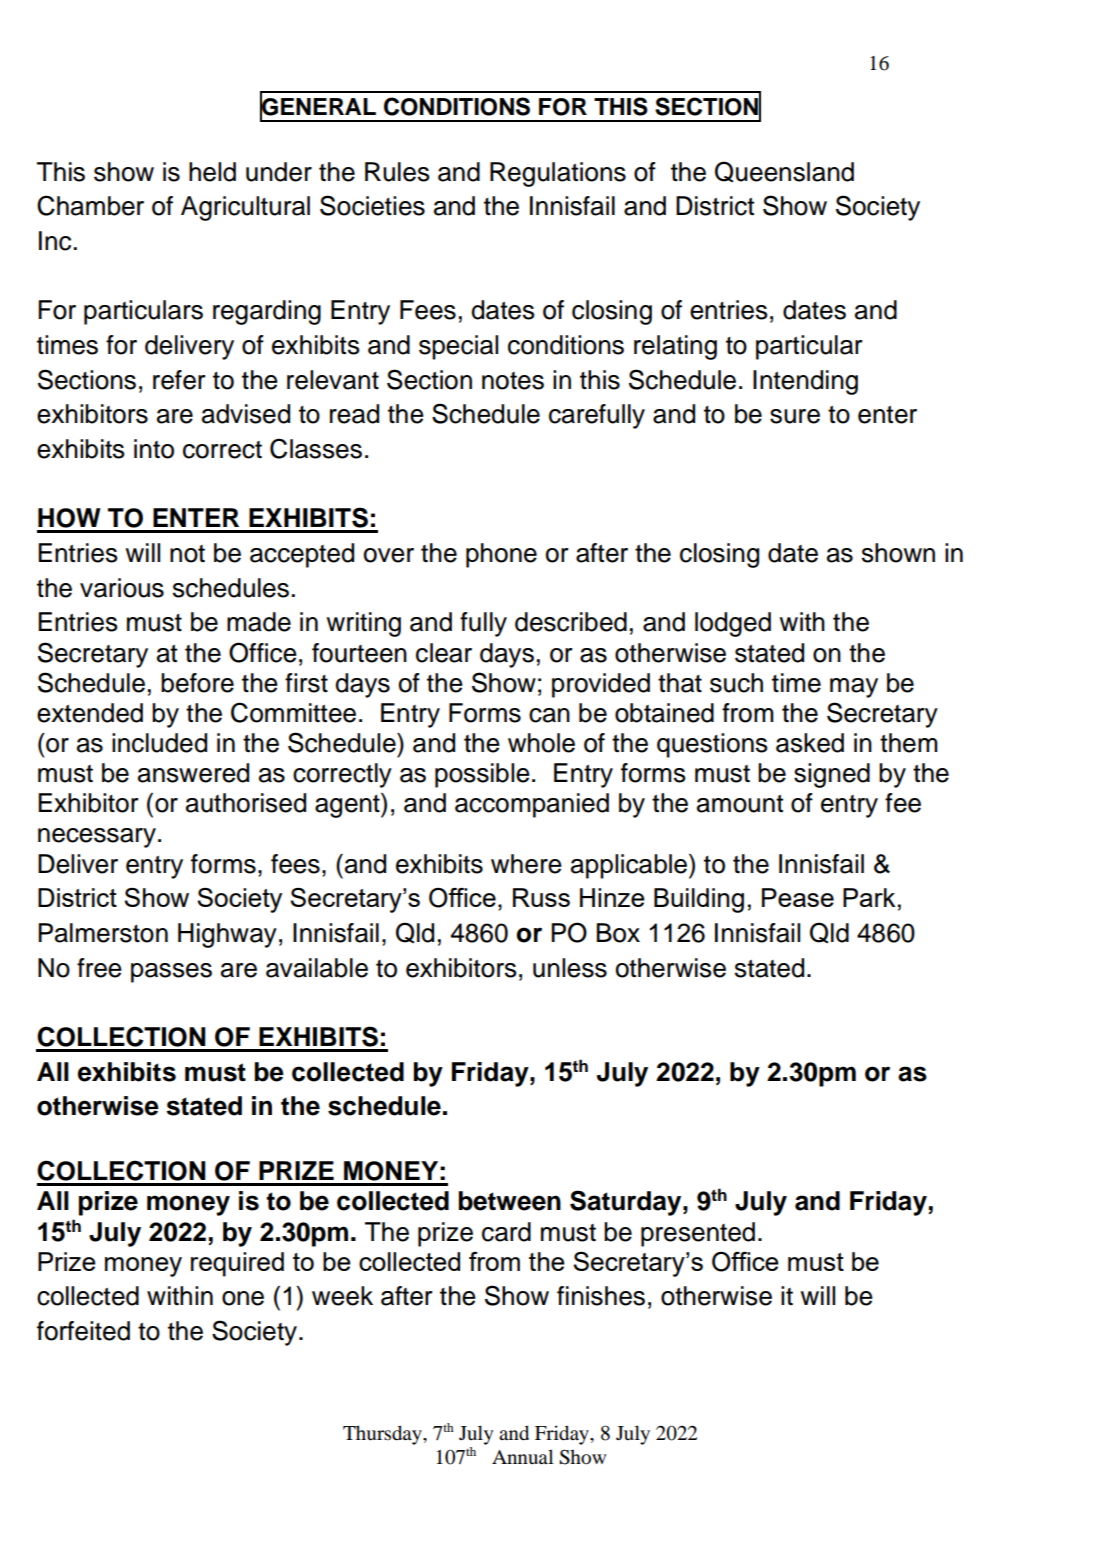  I want to click on answered, so click(193, 773).
